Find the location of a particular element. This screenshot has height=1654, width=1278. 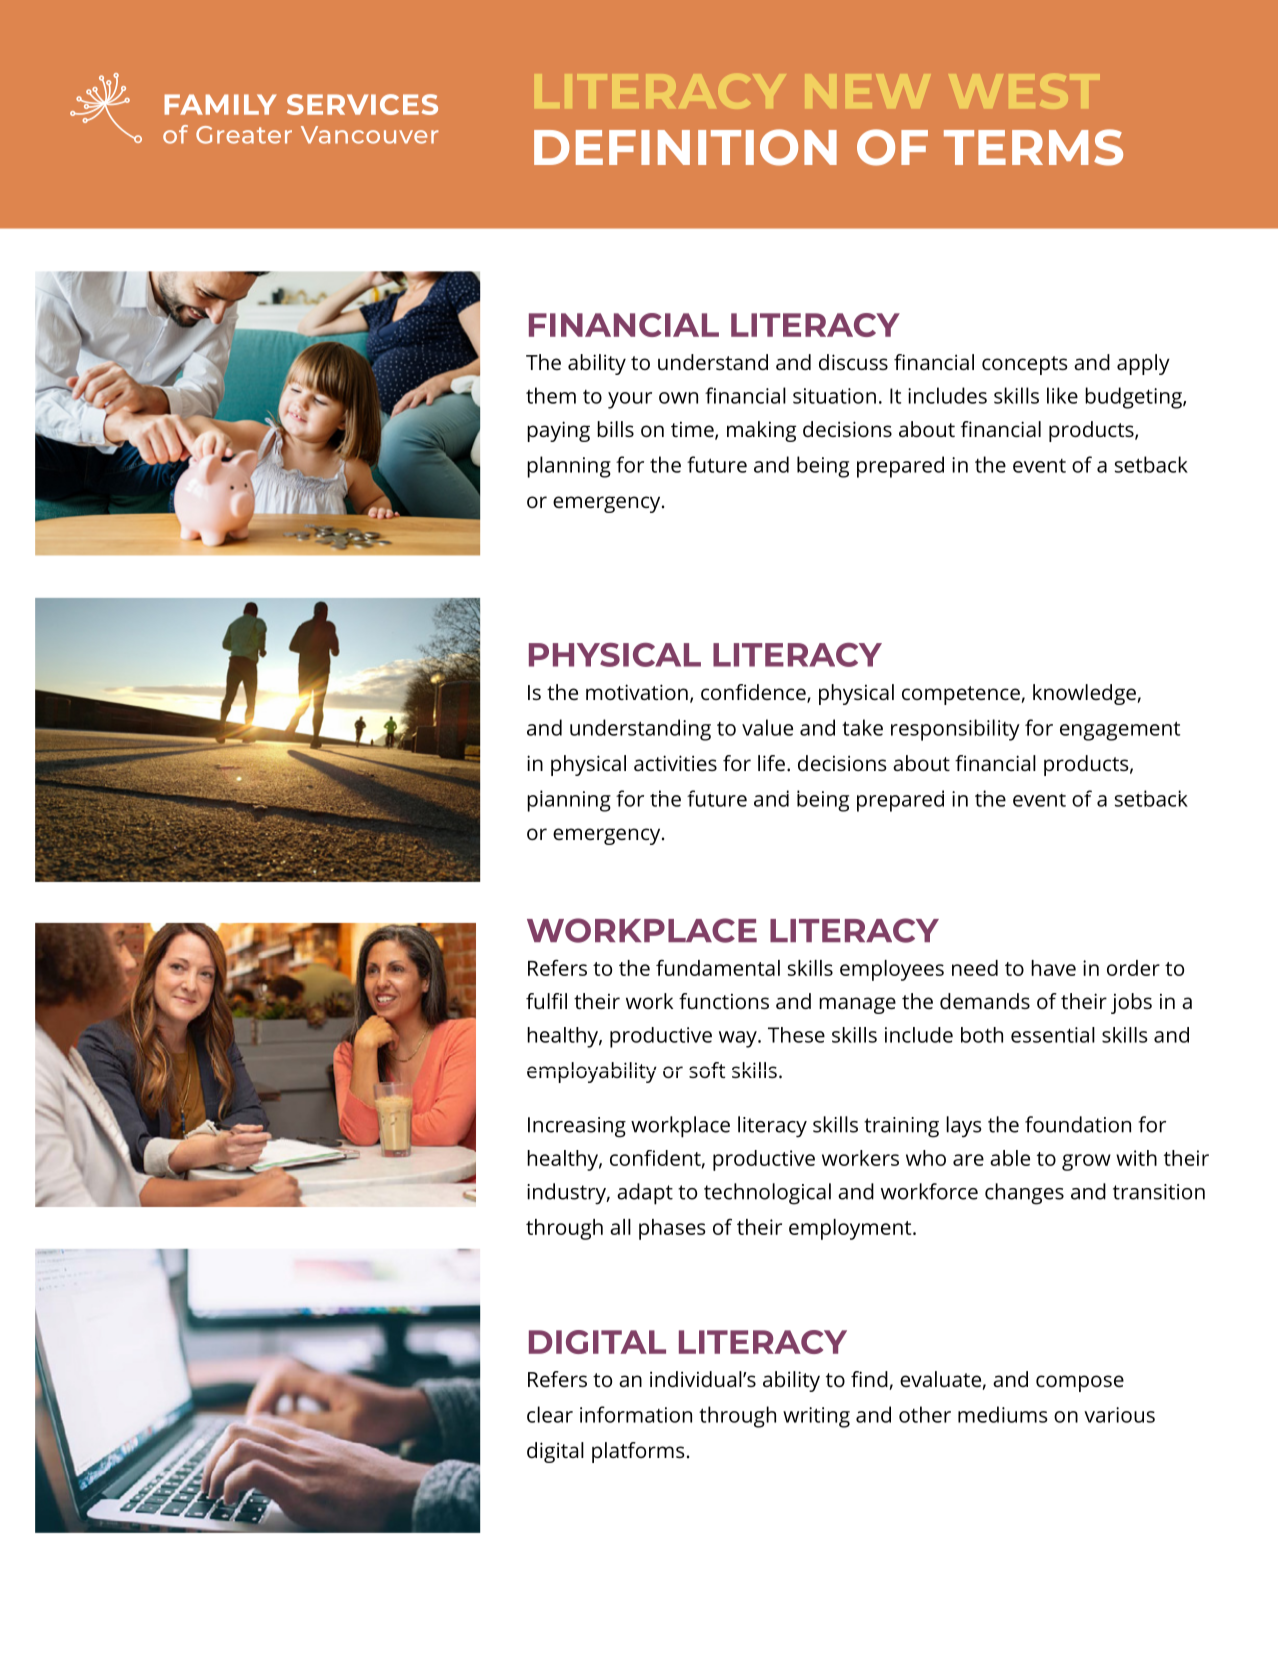

take is located at coordinates (862, 727).
